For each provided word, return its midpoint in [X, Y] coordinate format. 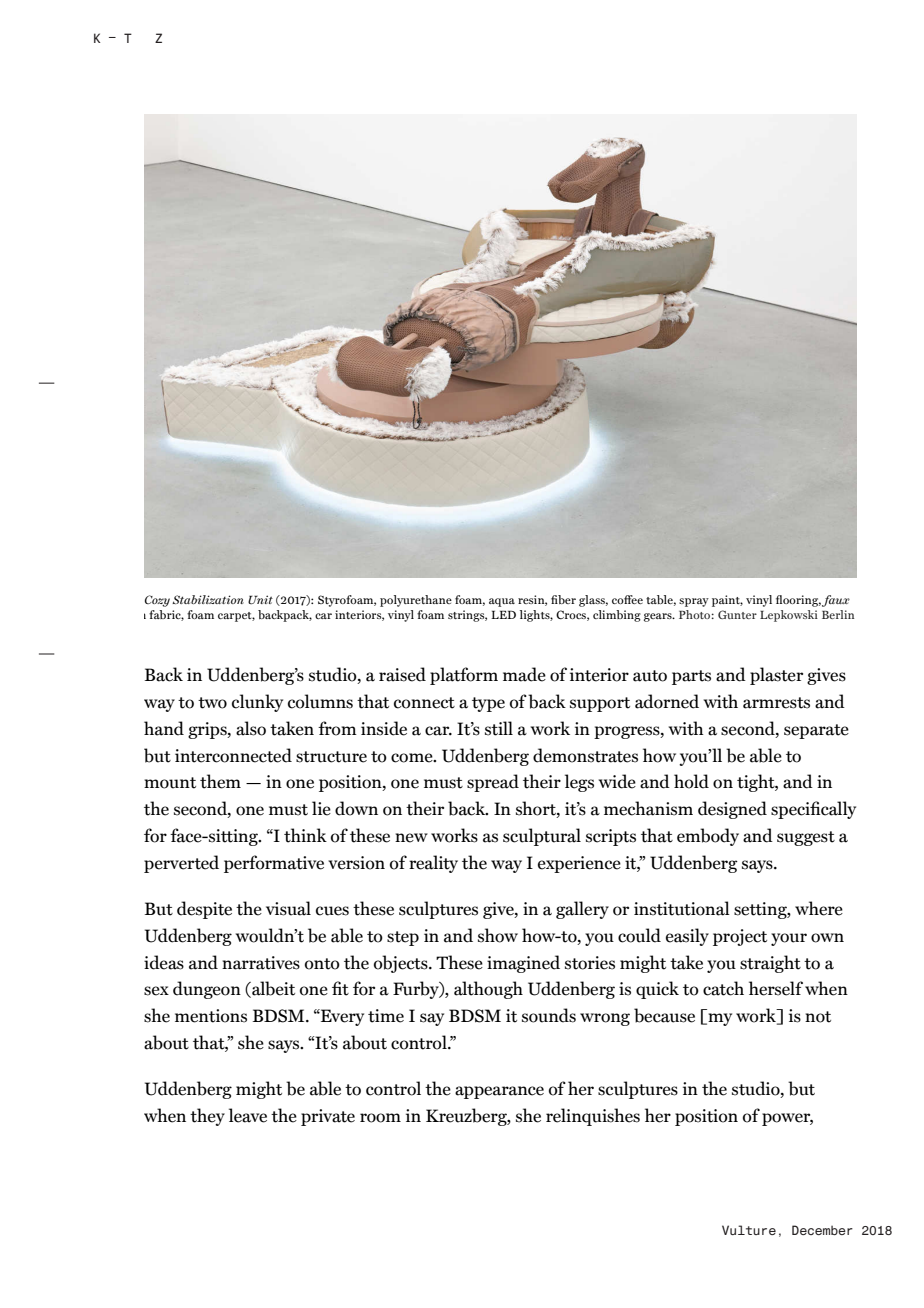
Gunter [737, 614]
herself [776, 988]
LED [503, 614]
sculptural [542, 837]
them [220, 781]
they [207, 1117]
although [488, 990]
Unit [260, 599]
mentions [211, 1016]
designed [732, 810]
